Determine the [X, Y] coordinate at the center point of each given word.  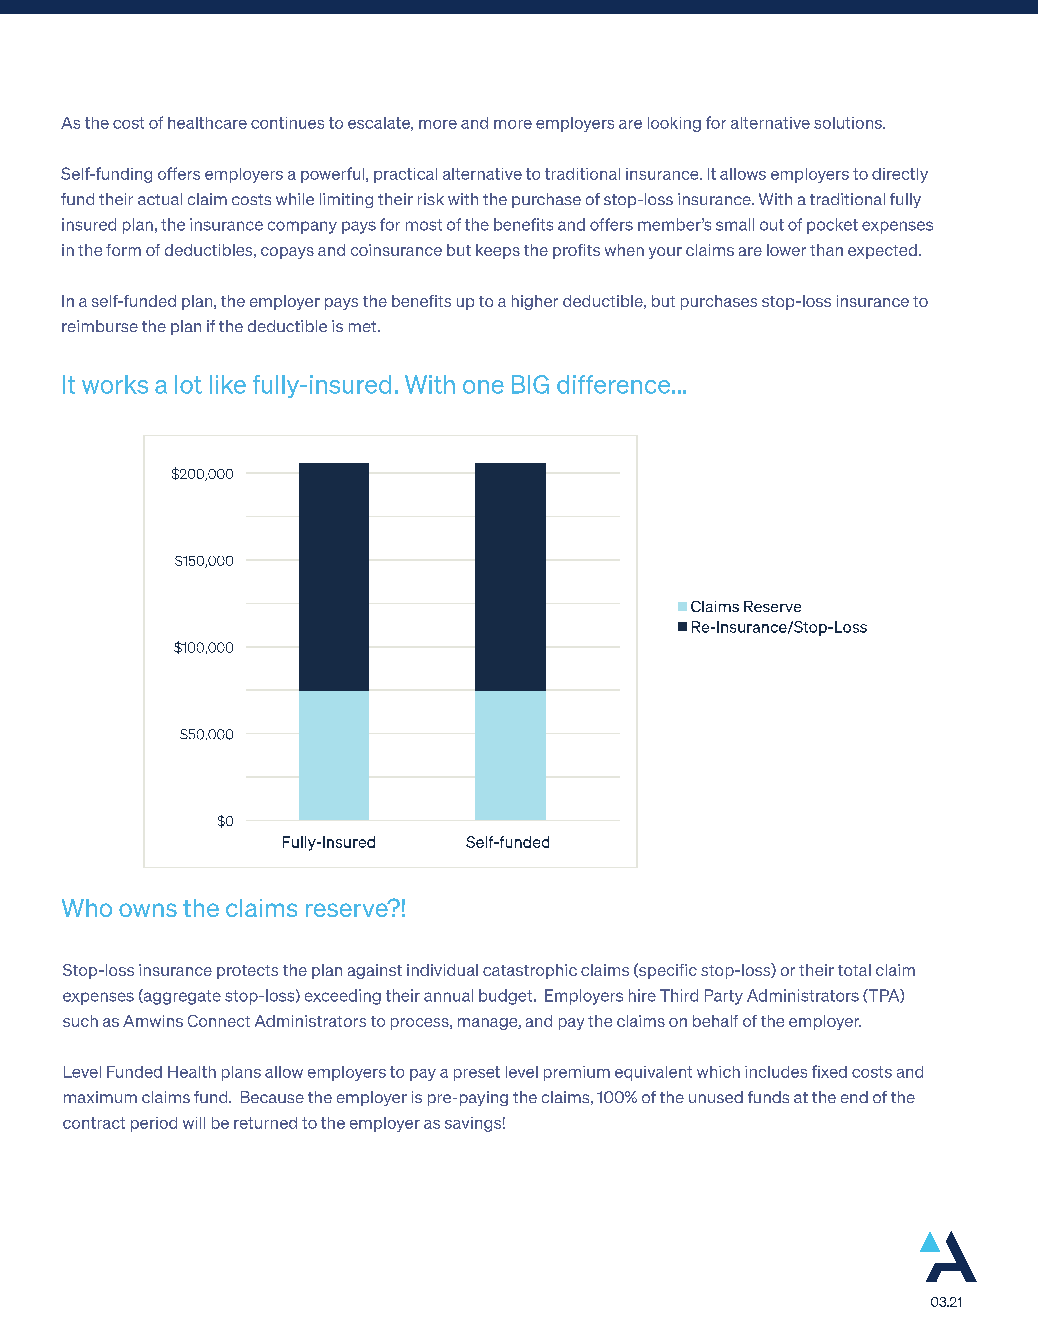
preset [477, 1073]
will [194, 1123]
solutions [849, 123]
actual [160, 199]
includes [776, 1072]
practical [405, 175]
